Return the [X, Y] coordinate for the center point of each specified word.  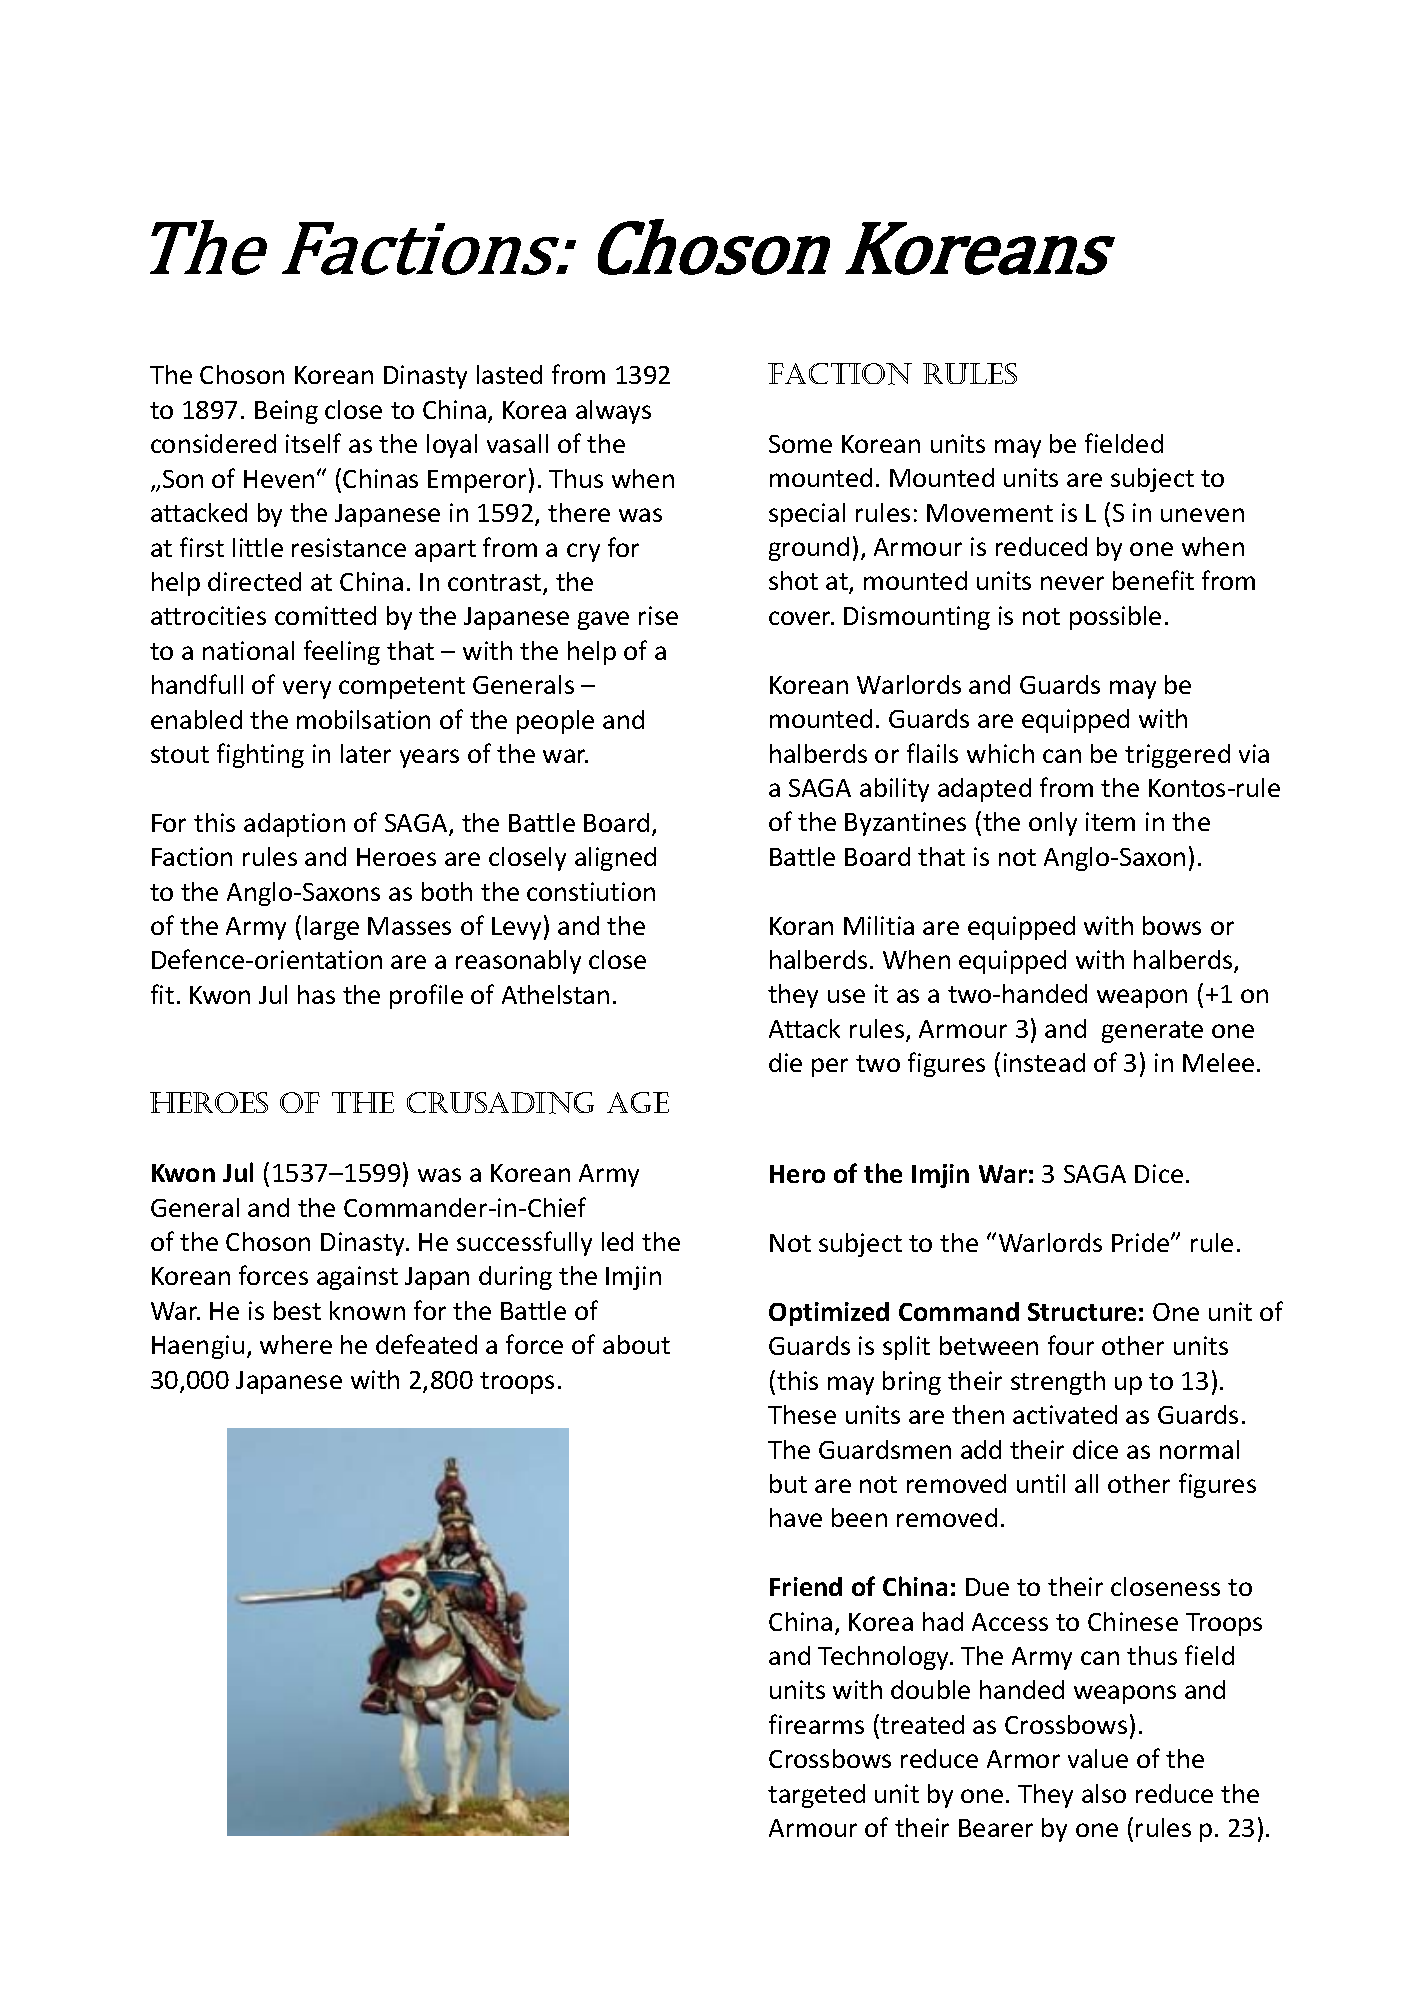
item [1110, 821]
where [296, 1344]
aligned [615, 859]
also [1104, 1793]
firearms [816, 1724]
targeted [816, 1796]
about [636, 1344]
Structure [1082, 1312]
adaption [294, 825]
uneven [1202, 515]
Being [286, 412]
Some [800, 444]
